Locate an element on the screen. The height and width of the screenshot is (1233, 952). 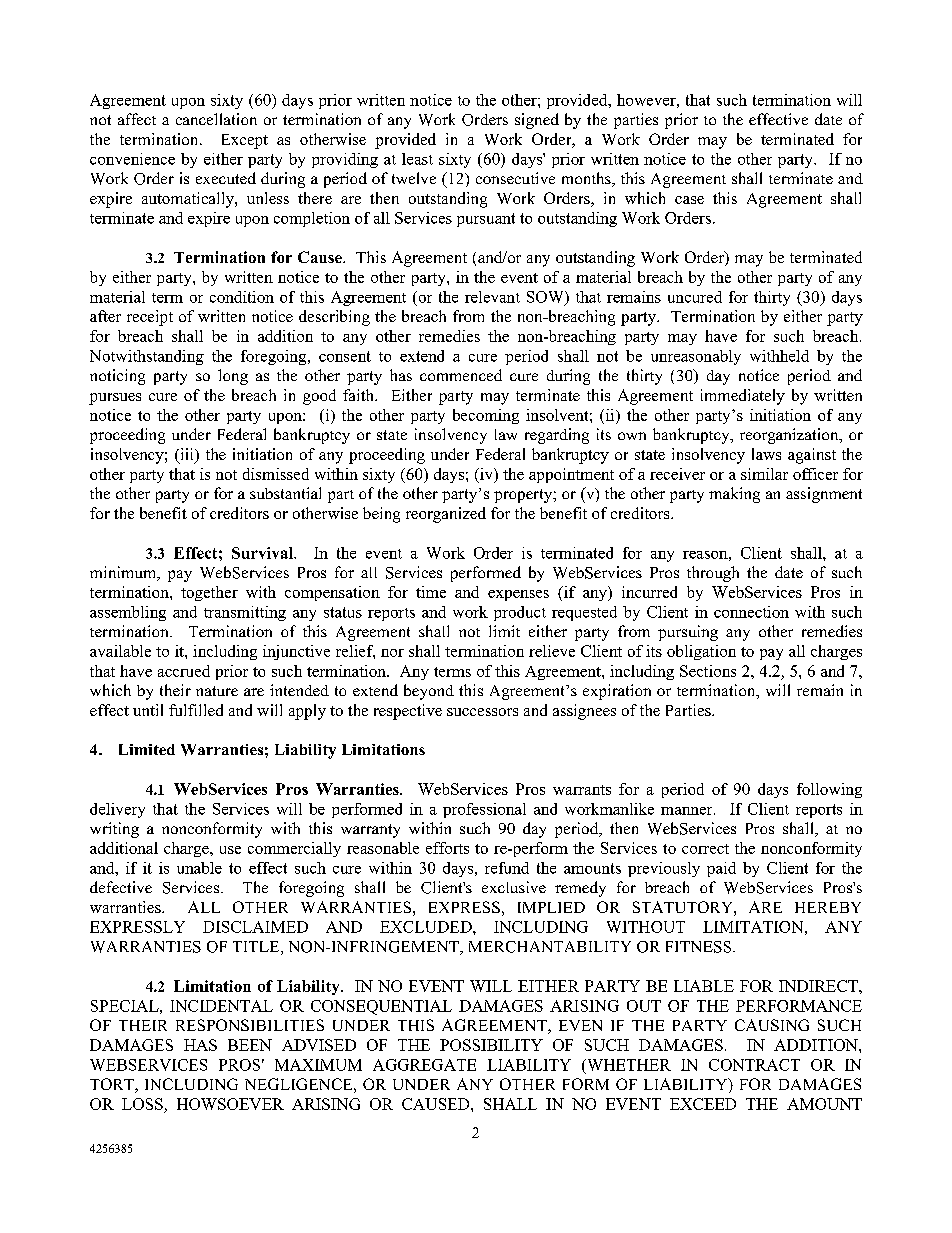
HOWSOEVER is located at coordinates (230, 1104).
